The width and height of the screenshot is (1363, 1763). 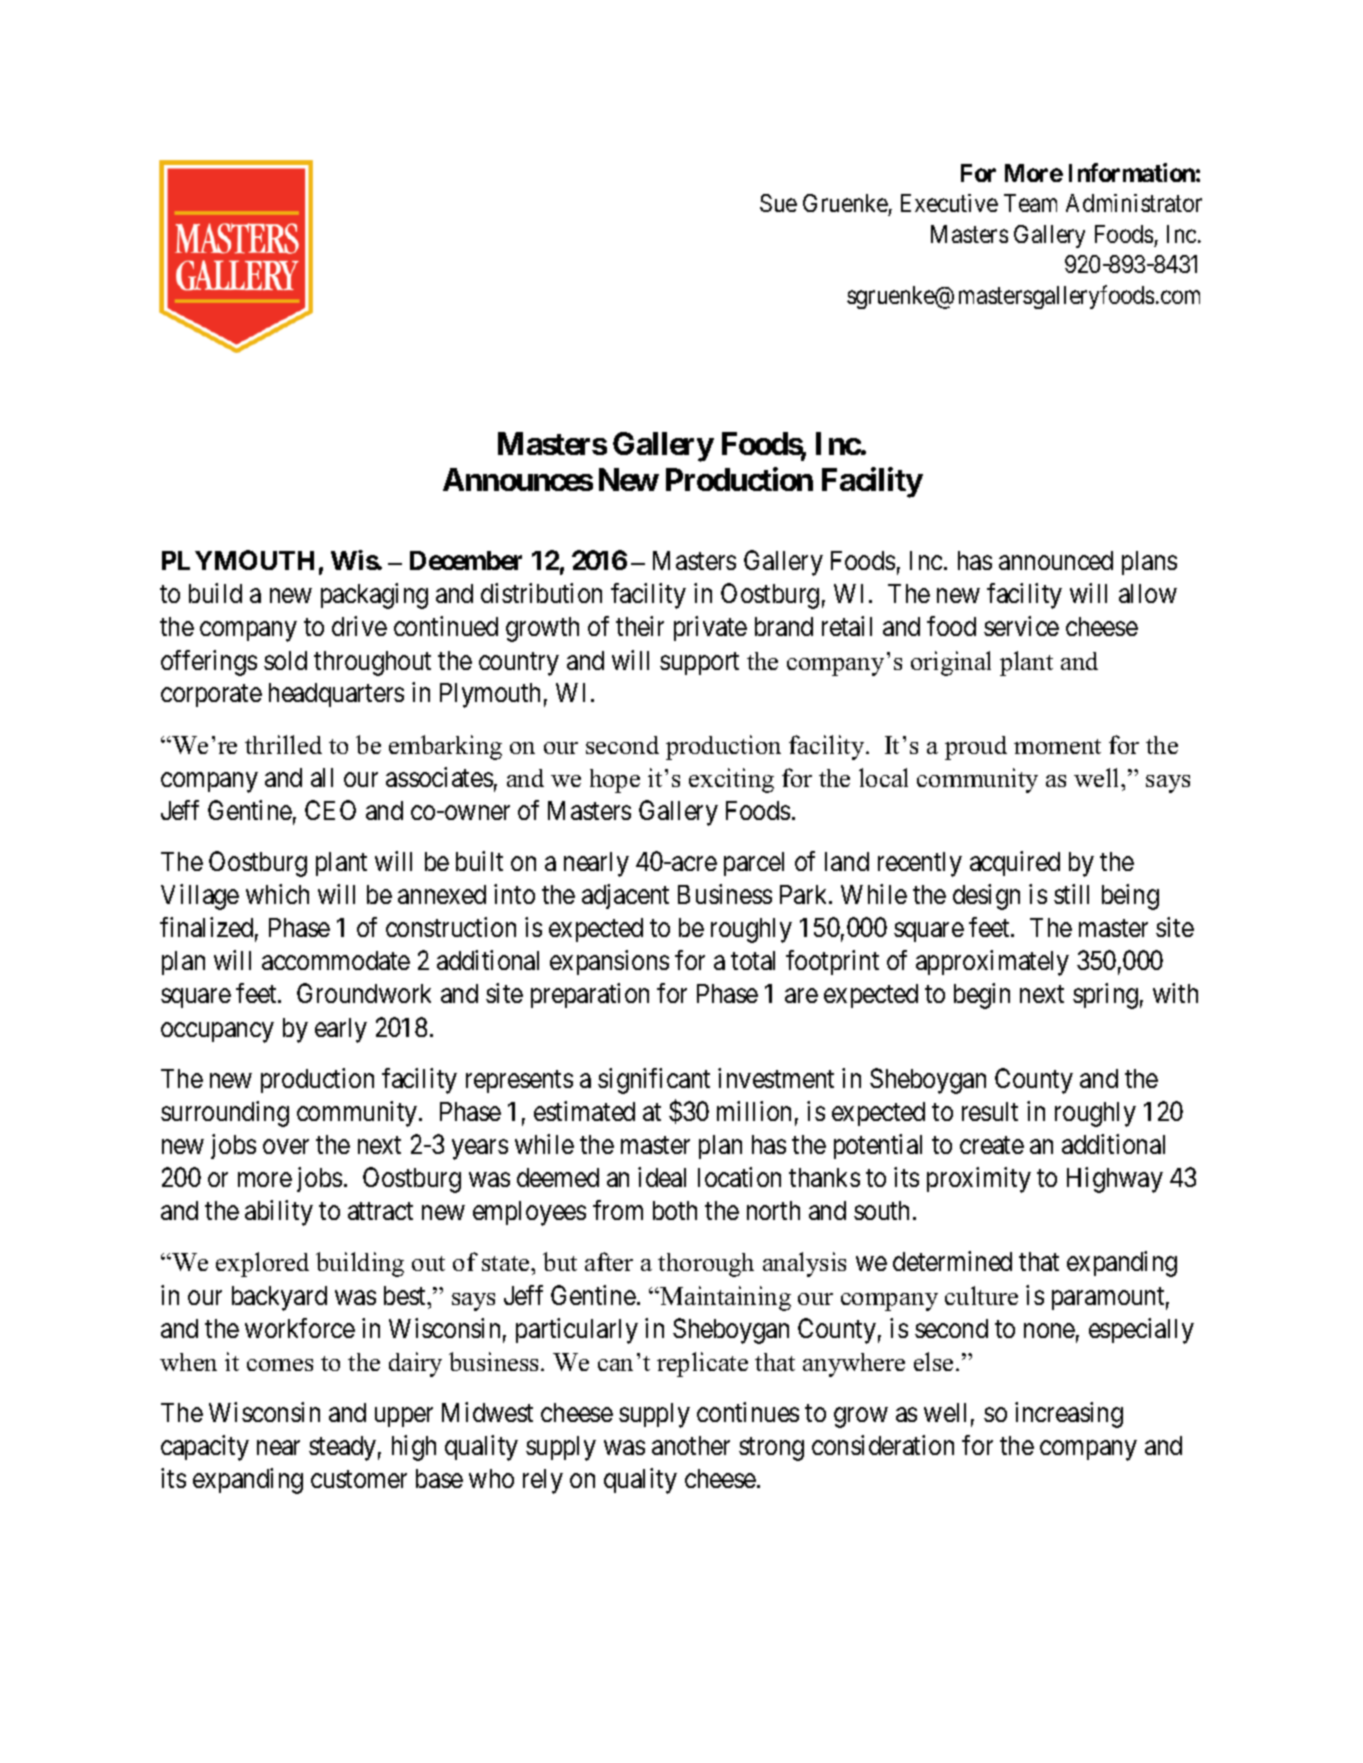 I want to click on CEO, so click(x=330, y=810).
